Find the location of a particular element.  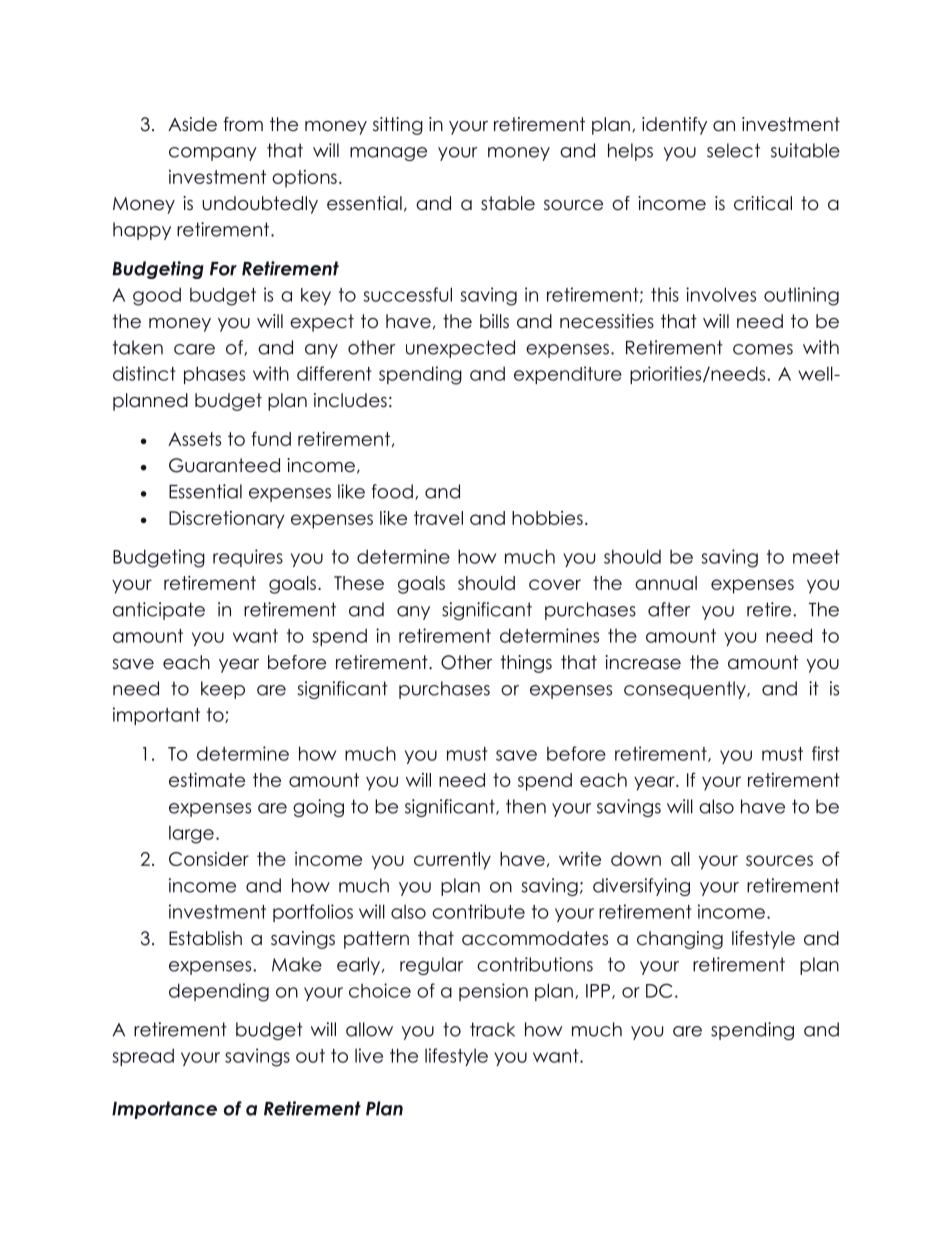

Importance is located at coordinates (164, 1110).
